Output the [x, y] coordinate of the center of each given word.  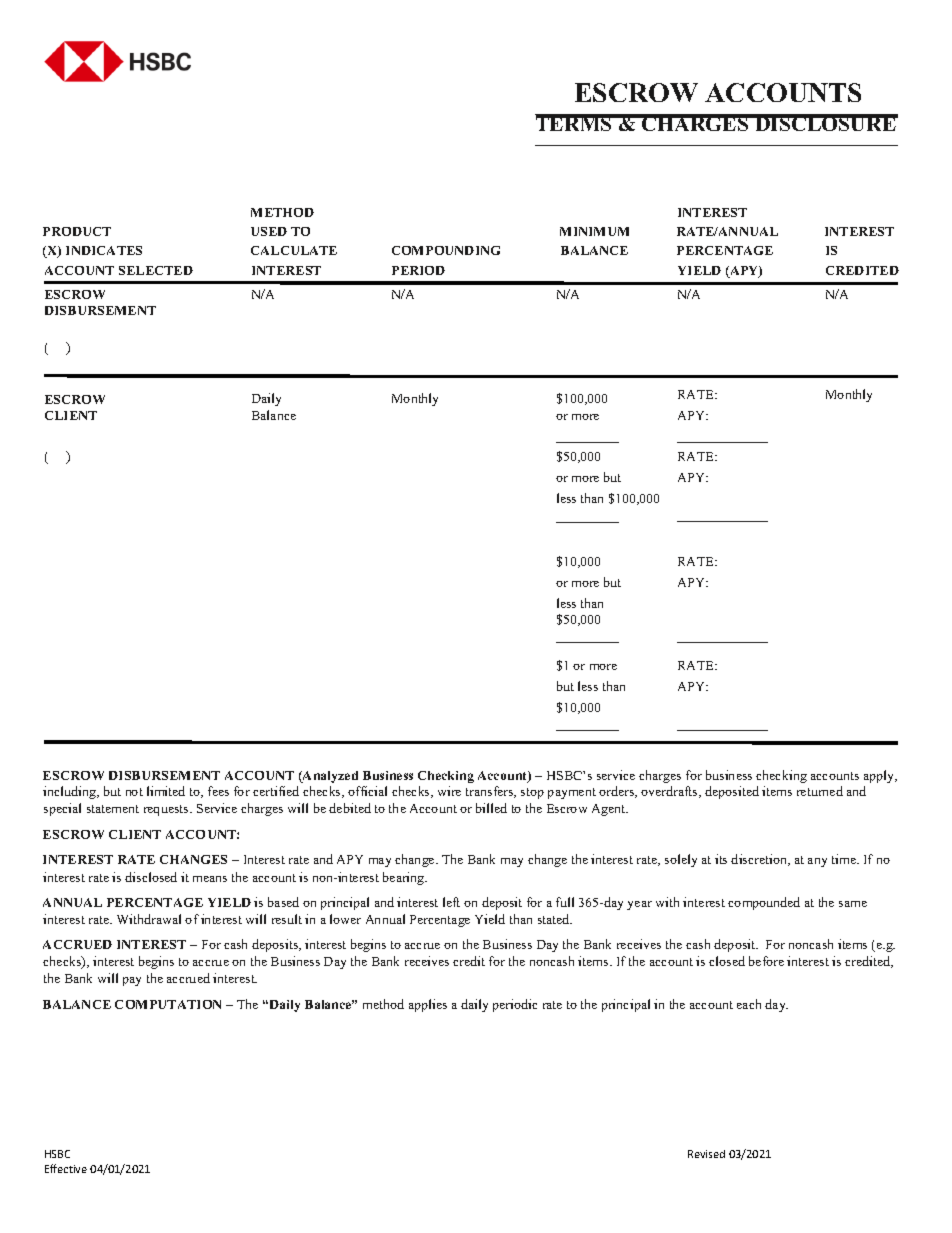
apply [880, 776]
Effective [66, 1168]
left [451, 902]
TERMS [575, 123]
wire [449, 791]
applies [428, 1005]
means [210, 879]
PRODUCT [77, 231]
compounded [764, 903]
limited [166, 791]
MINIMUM [594, 231]
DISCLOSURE [825, 123]
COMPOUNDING [446, 250]
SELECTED [156, 270]
